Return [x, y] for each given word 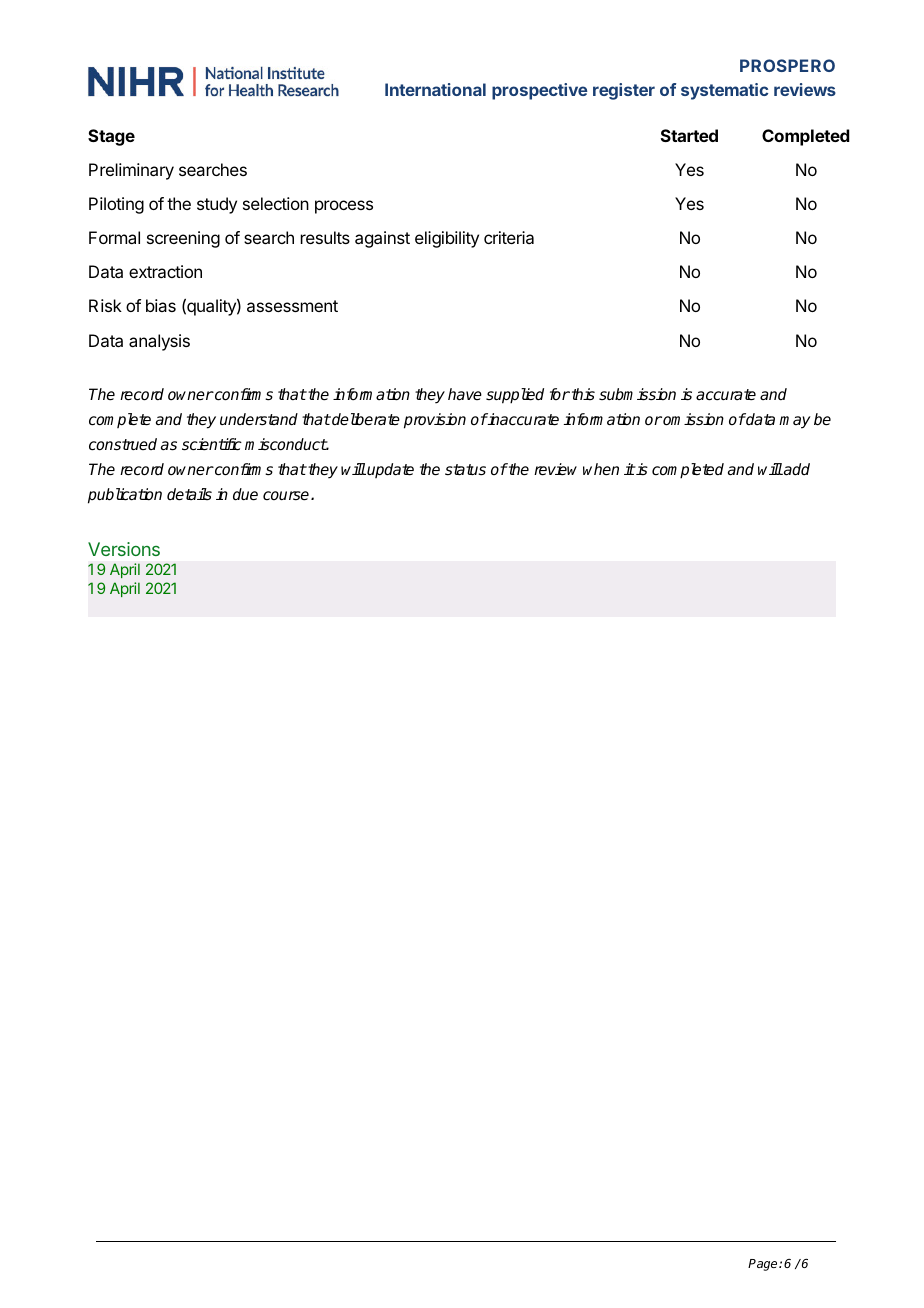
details [189, 494]
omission [692, 419]
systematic [724, 91]
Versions [124, 549]
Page [764, 1265]
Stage [111, 137]
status [465, 470]
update [390, 470]
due [245, 494]
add [796, 469]
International [435, 89]
